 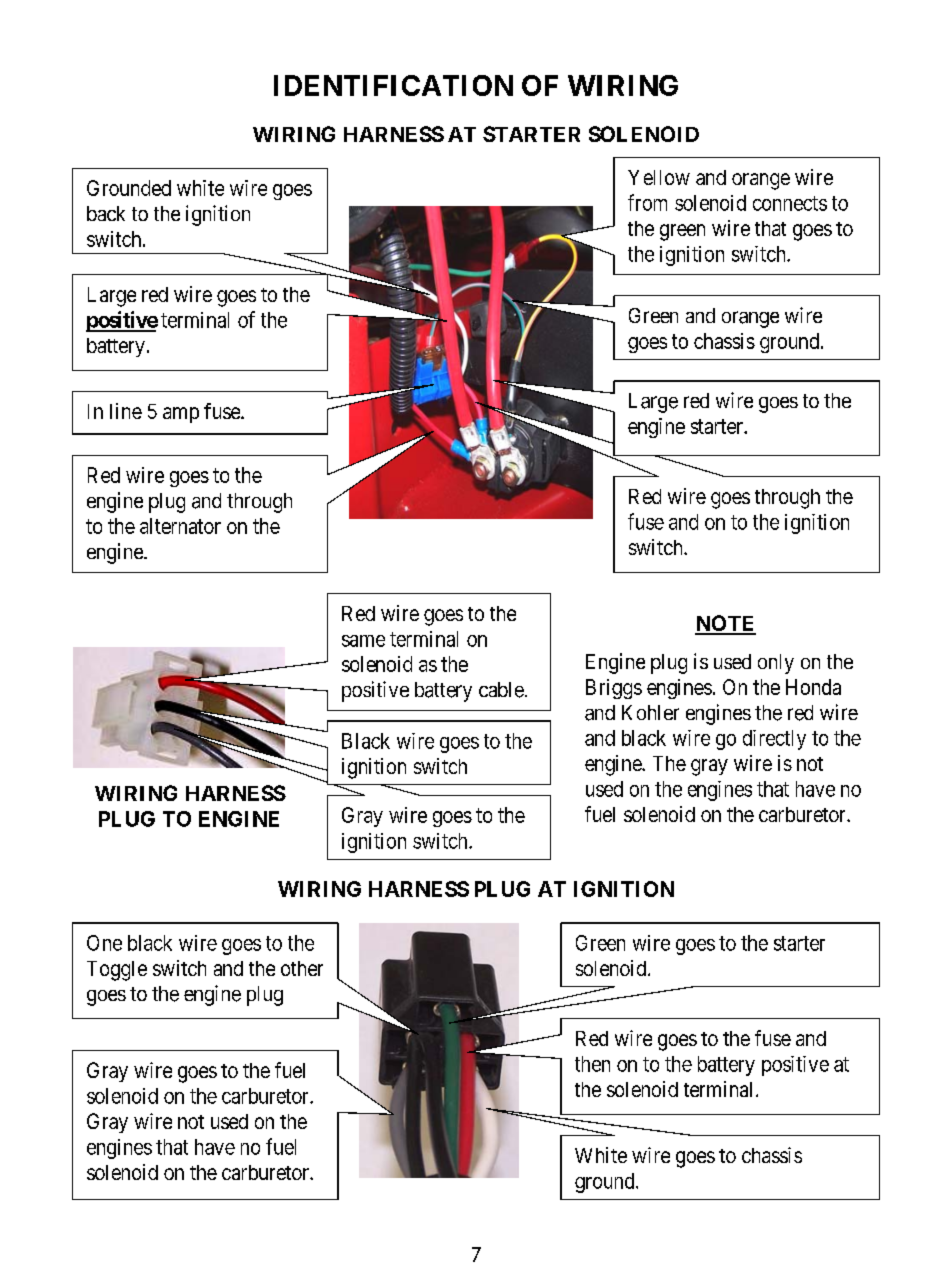 What do you see at coordinates (790, 203) in the screenshot?
I see `connects` at bounding box center [790, 203].
